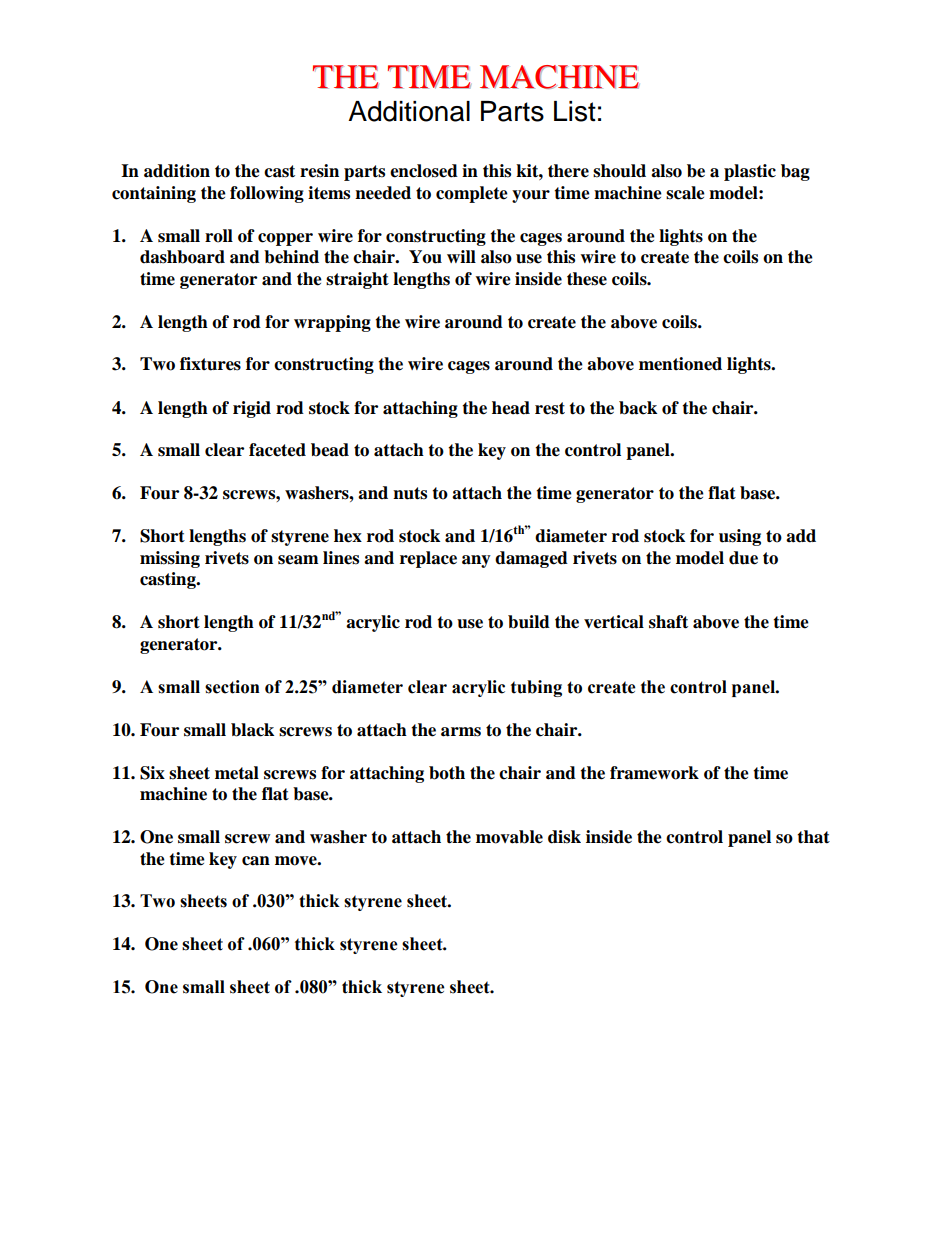  What do you see at coordinates (410, 493) in the screenshot?
I see `nuts` at bounding box center [410, 493].
